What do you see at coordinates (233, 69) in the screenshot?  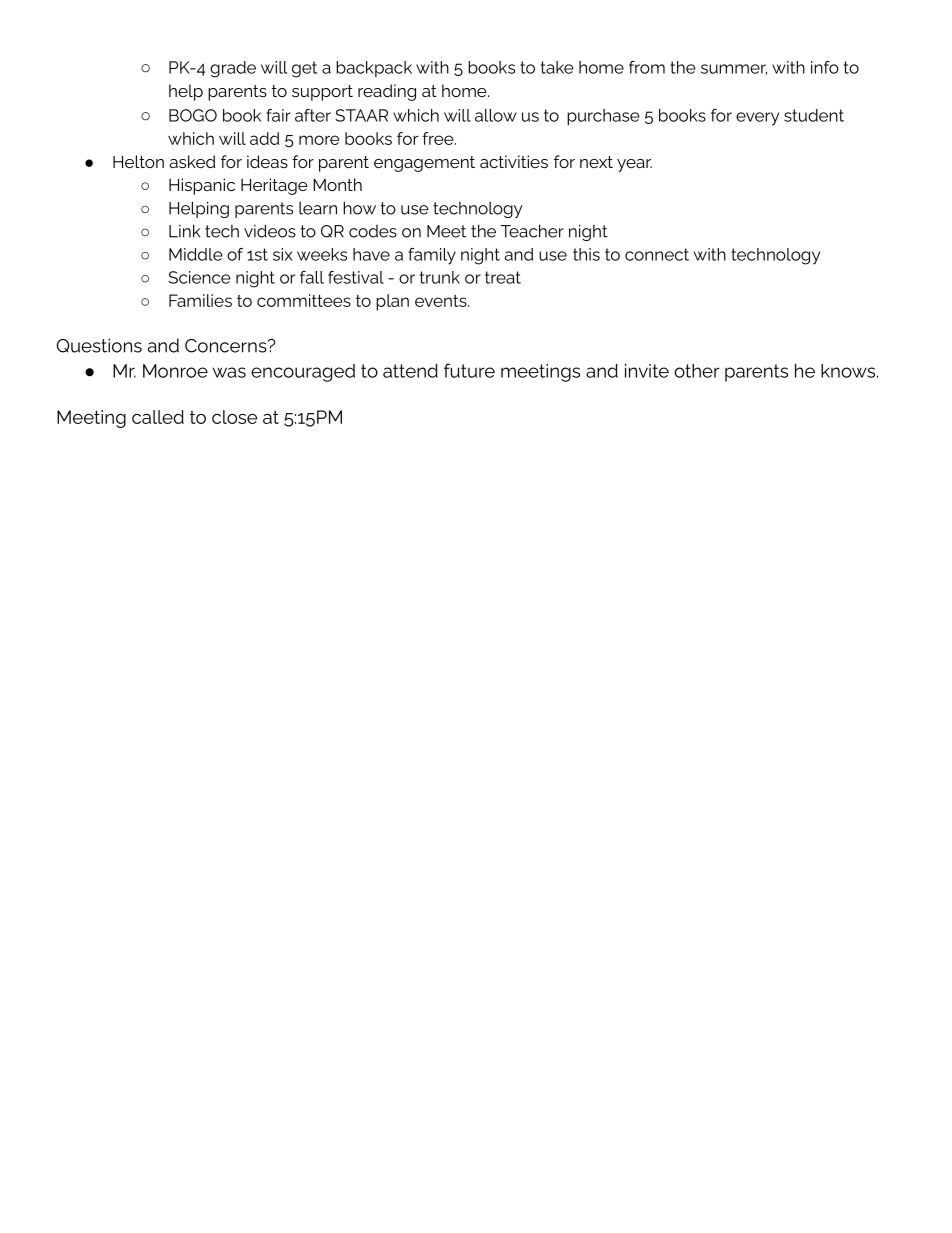 I see `grade` at bounding box center [233, 69].
